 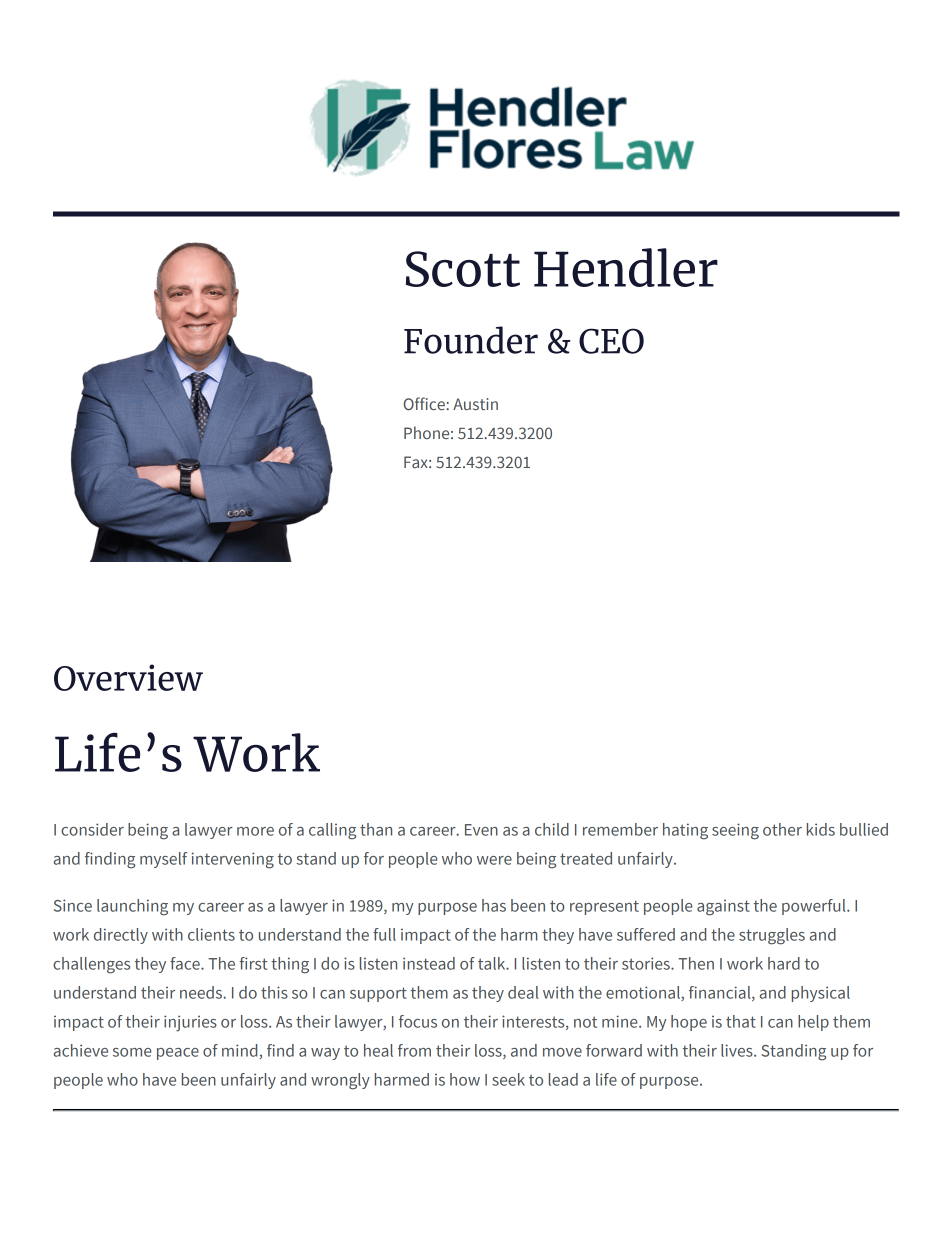 What do you see at coordinates (611, 341) in the image?
I see `CEO` at bounding box center [611, 341].
